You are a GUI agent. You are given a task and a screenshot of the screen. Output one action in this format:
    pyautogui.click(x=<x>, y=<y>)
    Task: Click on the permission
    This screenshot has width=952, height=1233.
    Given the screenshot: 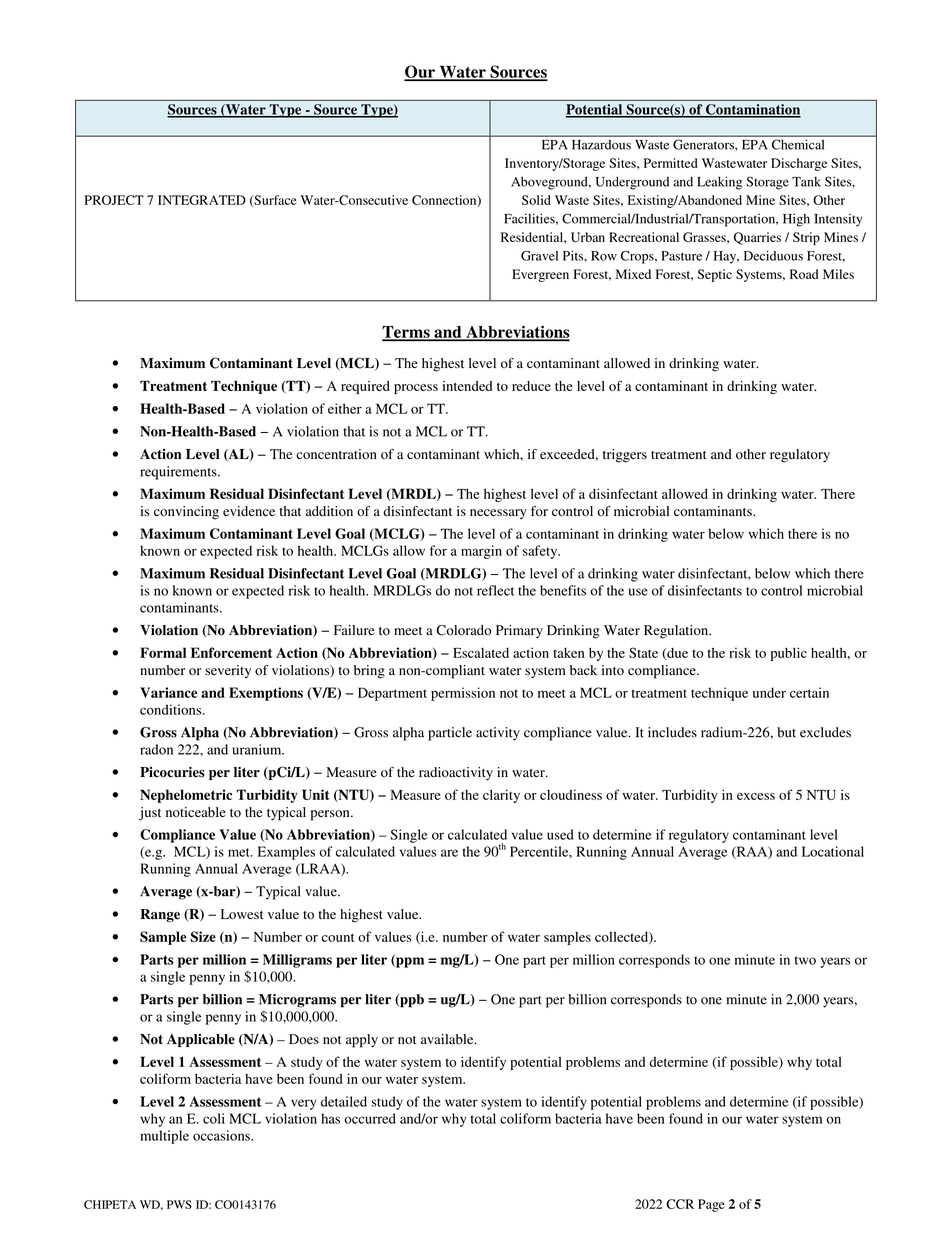 What is the action you would take?
    pyautogui.click(x=463, y=694)
